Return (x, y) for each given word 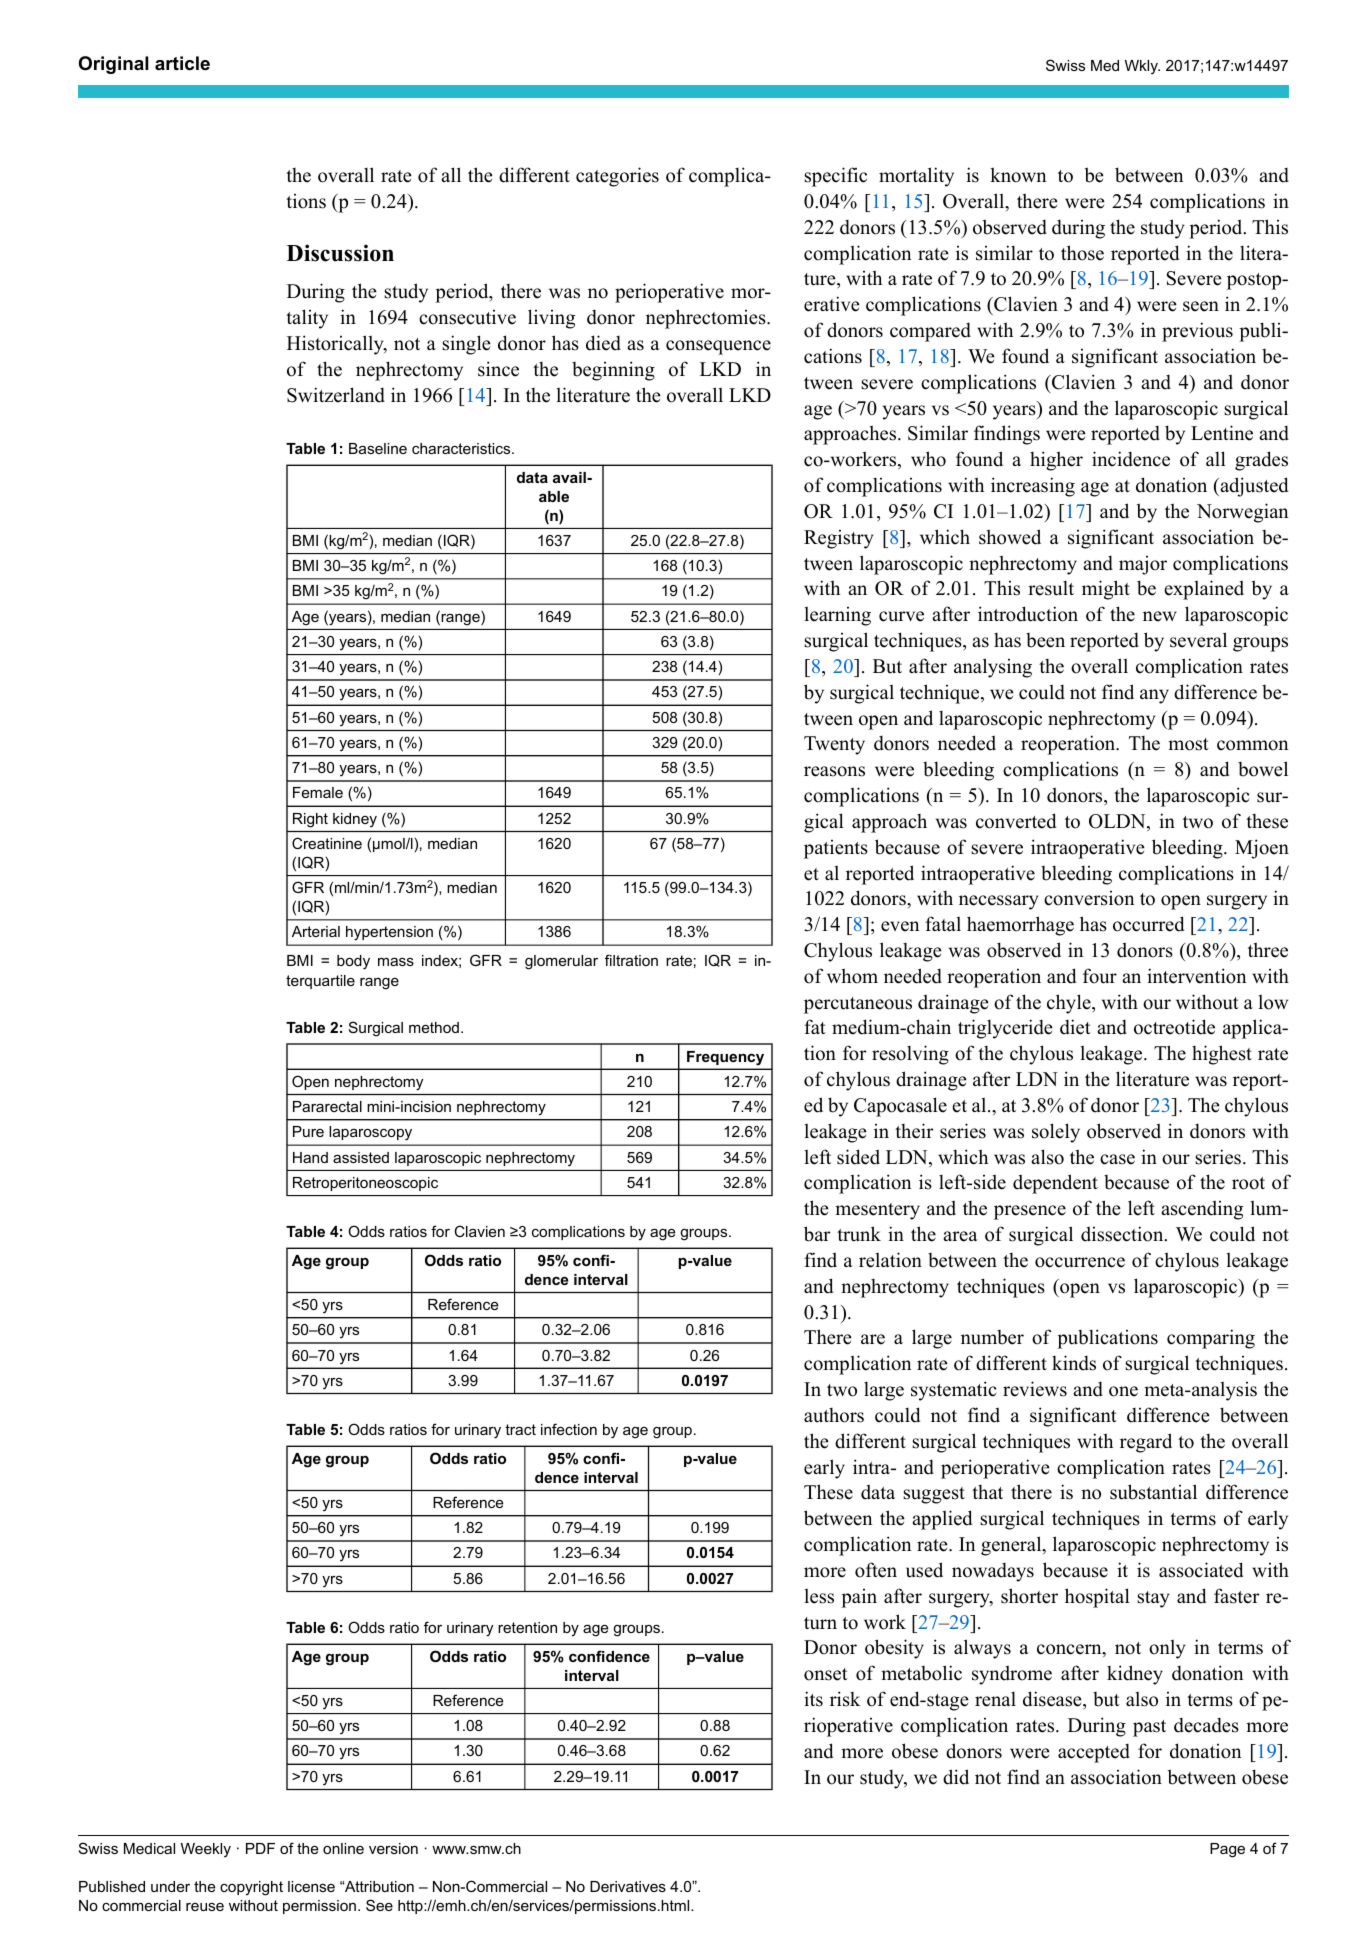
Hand (310, 1157)
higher (1056, 461)
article (182, 63)
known (1018, 175)
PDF (260, 1848)
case (1117, 1159)
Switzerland (336, 395)
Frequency (725, 1058)
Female (318, 792)
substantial (1153, 1492)
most (1188, 744)
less (819, 1596)
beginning (613, 371)
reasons (834, 771)
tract (520, 1429)
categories (617, 177)
